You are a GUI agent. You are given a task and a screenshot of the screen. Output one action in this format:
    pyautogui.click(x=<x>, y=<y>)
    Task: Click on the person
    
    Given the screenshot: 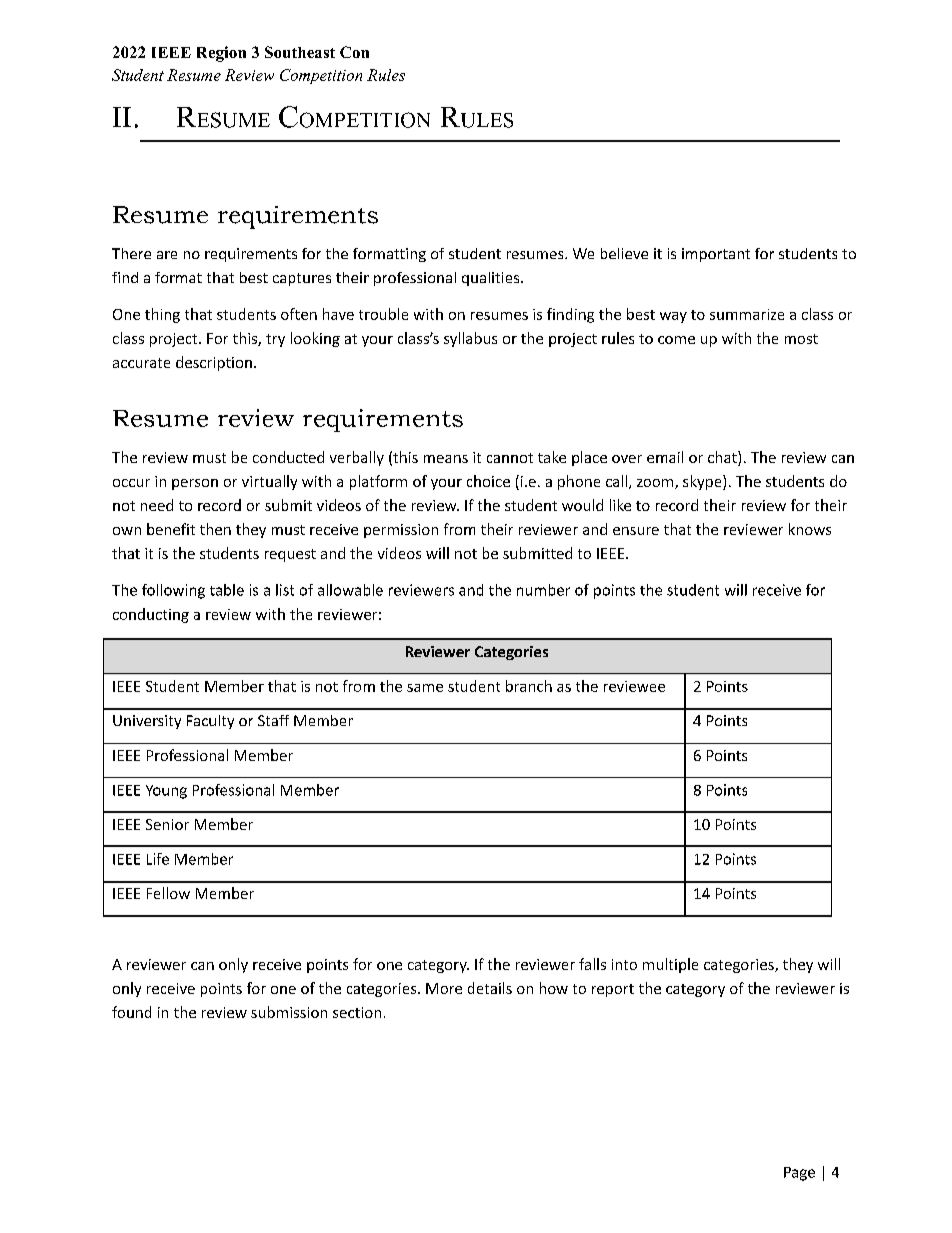 What is the action you would take?
    pyautogui.click(x=195, y=484)
